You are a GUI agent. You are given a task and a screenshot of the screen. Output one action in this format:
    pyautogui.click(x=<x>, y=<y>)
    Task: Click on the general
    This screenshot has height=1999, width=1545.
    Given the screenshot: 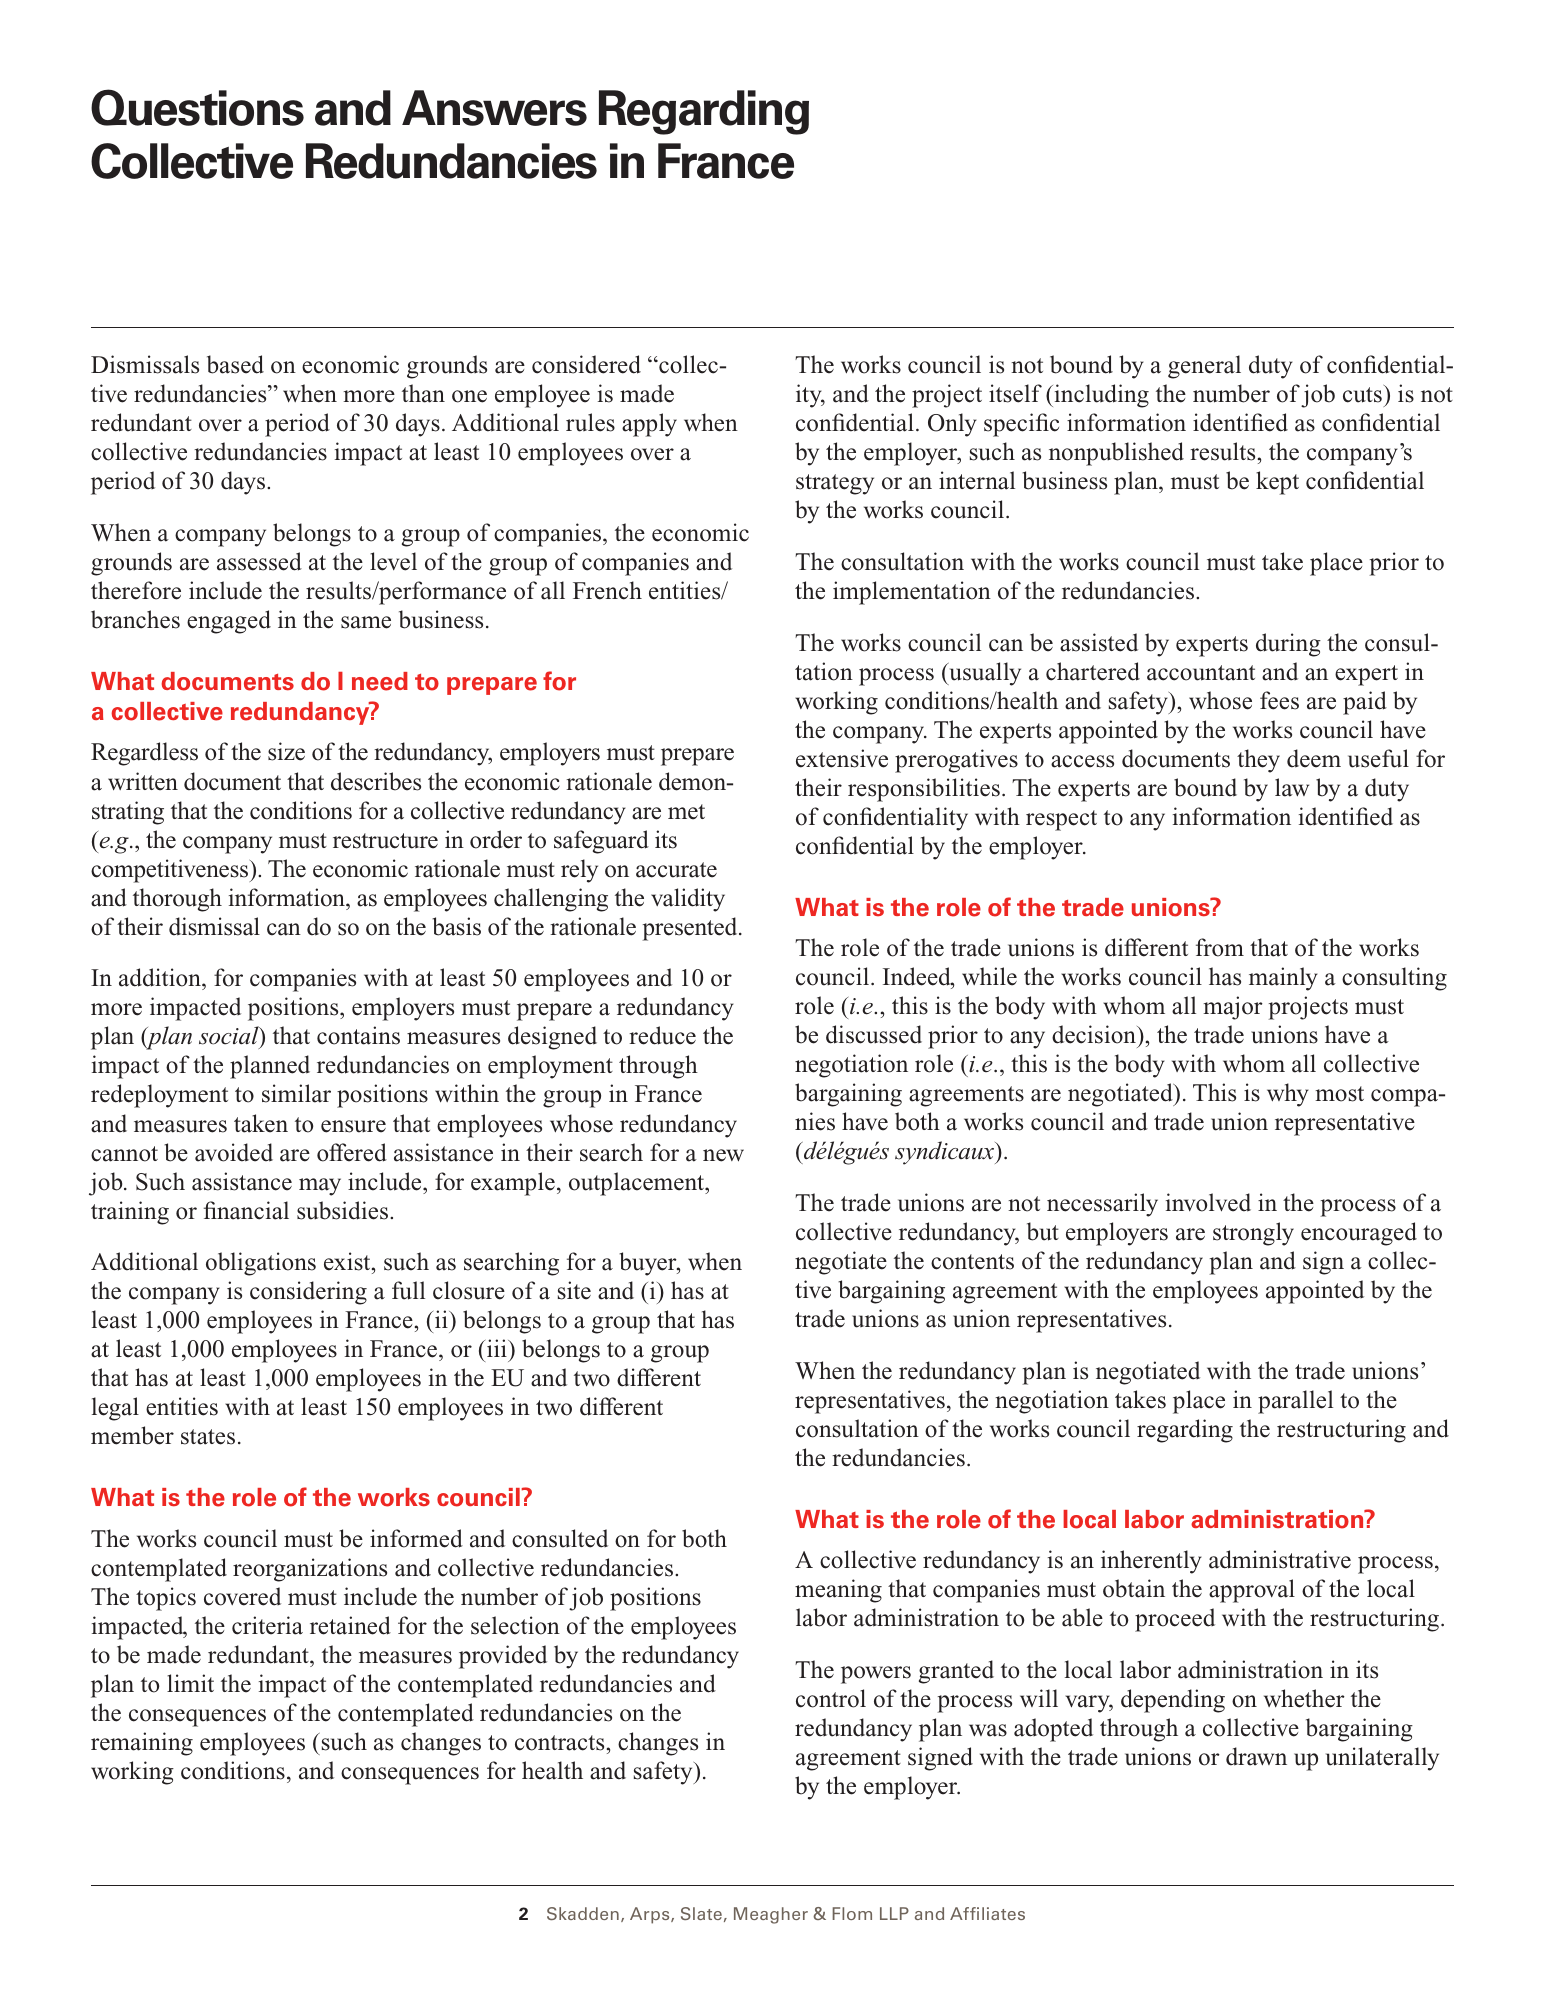 What is the action you would take?
    pyautogui.click(x=1204, y=367)
